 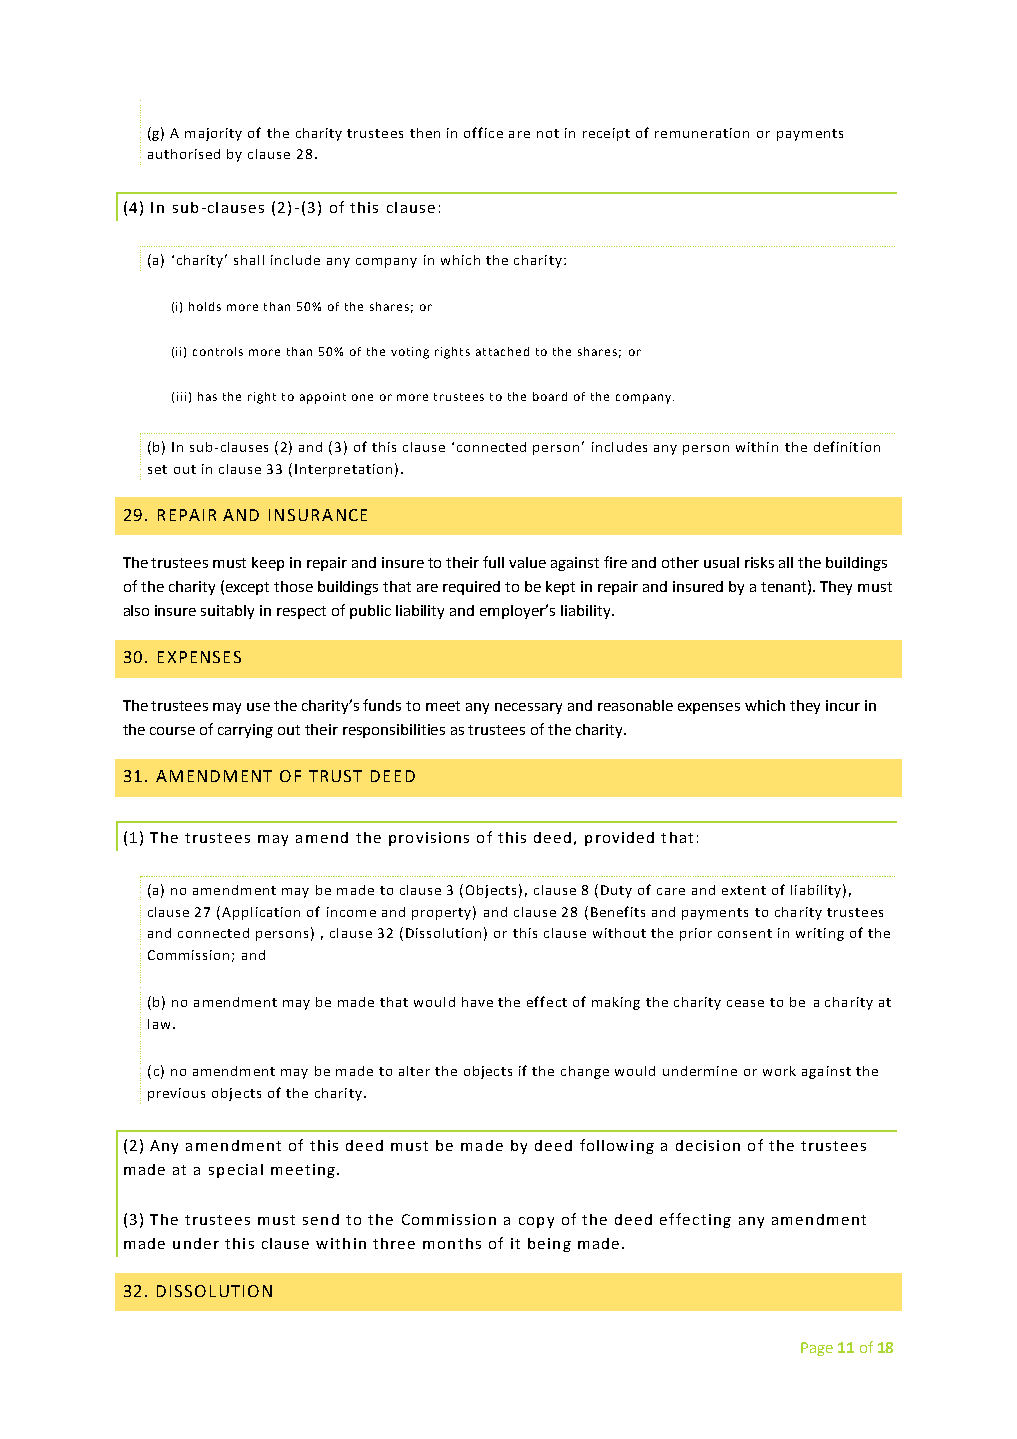 I want to click on majority, so click(x=213, y=134).
